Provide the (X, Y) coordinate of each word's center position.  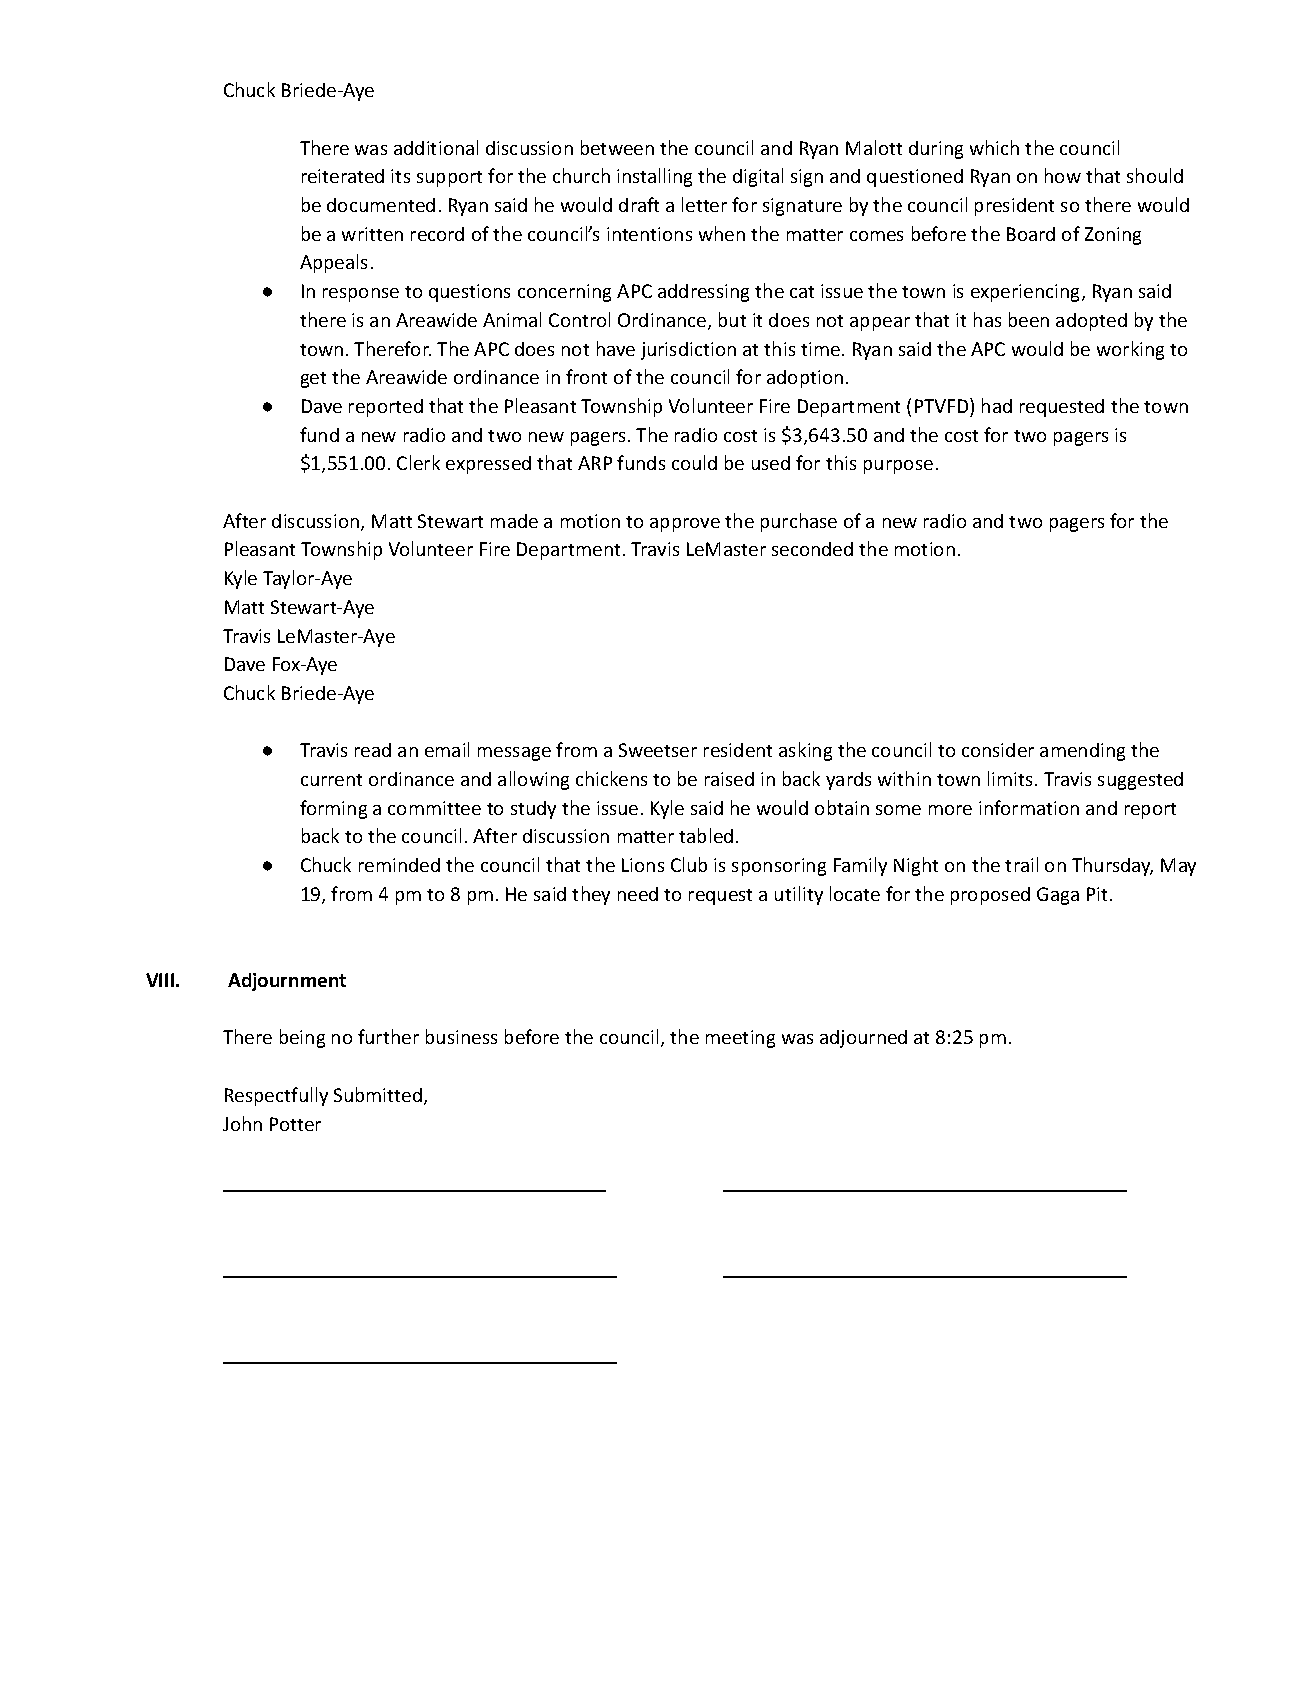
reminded (399, 865)
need (638, 894)
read (373, 750)
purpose (898, 467)
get (313, 380)
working (1130, 350)
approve (685, 525)
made (514, 521)
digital (758, 177)
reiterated (343, 176)
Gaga (1058, 896)
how (1063, 175)
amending (1082, 752)
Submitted (378, 1094)
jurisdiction (688, 351)
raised (729, 779)
